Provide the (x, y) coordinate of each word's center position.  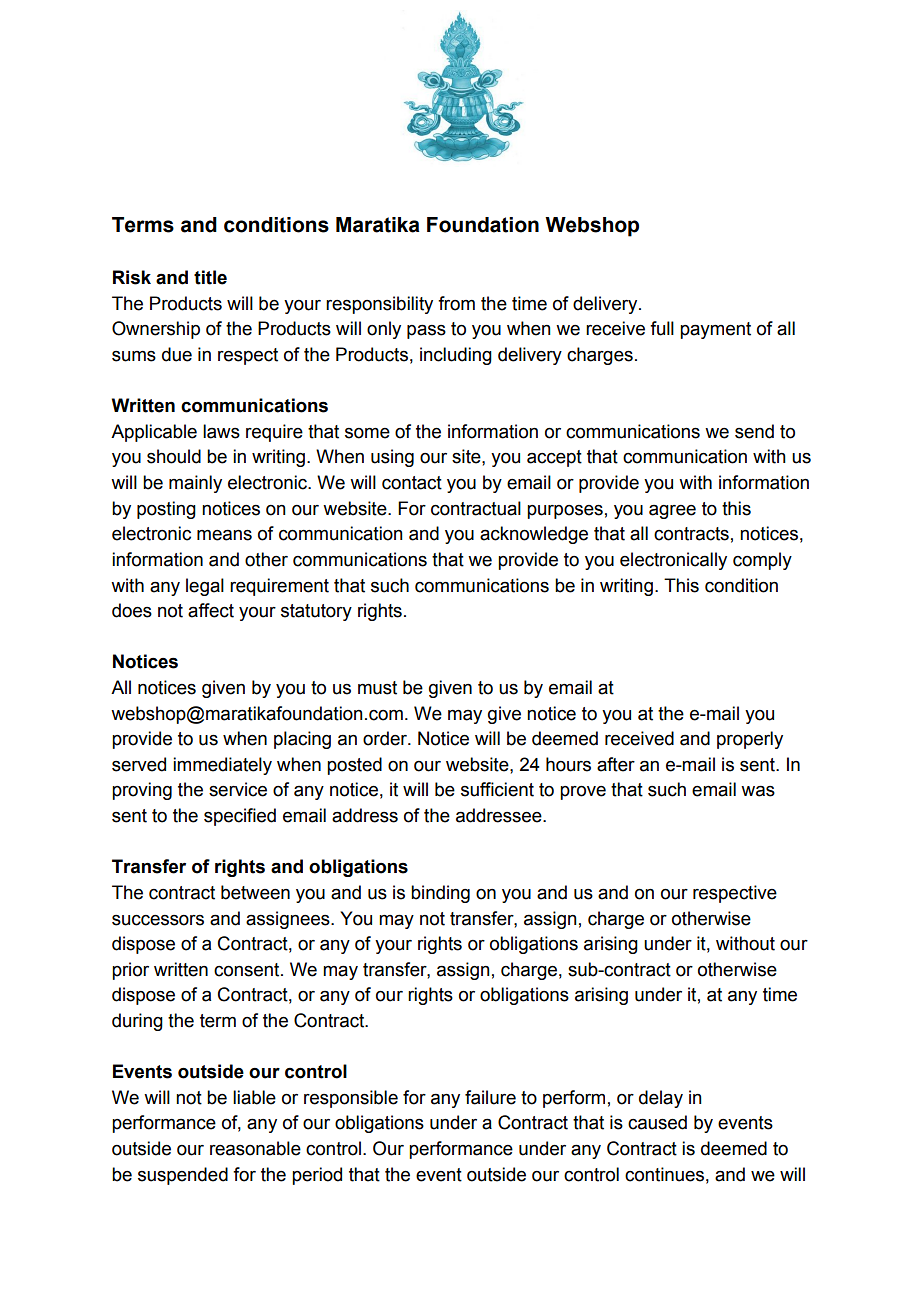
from (456, 303)
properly (750, 740)
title (210, 277)
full (662, 328)
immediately (222, 766)
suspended (183, 1176)
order (386, 738)
